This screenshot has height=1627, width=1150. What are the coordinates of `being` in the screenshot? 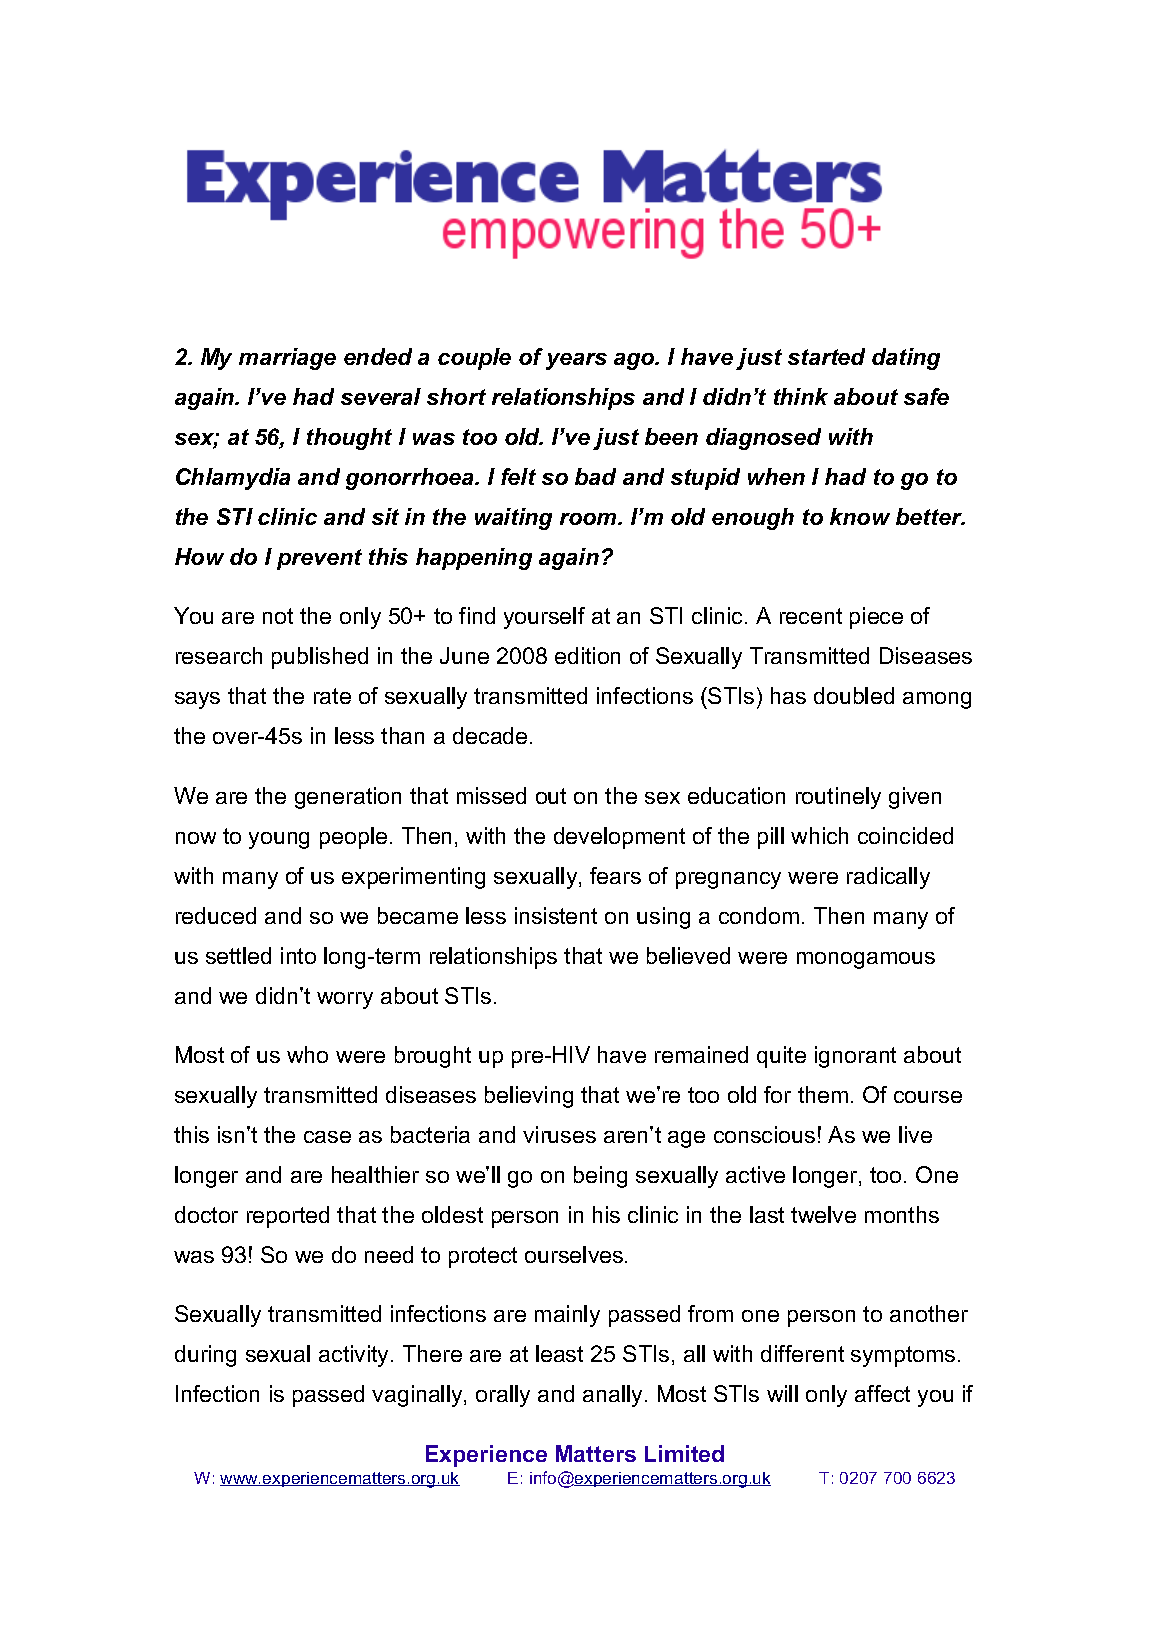 It's located at (600, 1177).
